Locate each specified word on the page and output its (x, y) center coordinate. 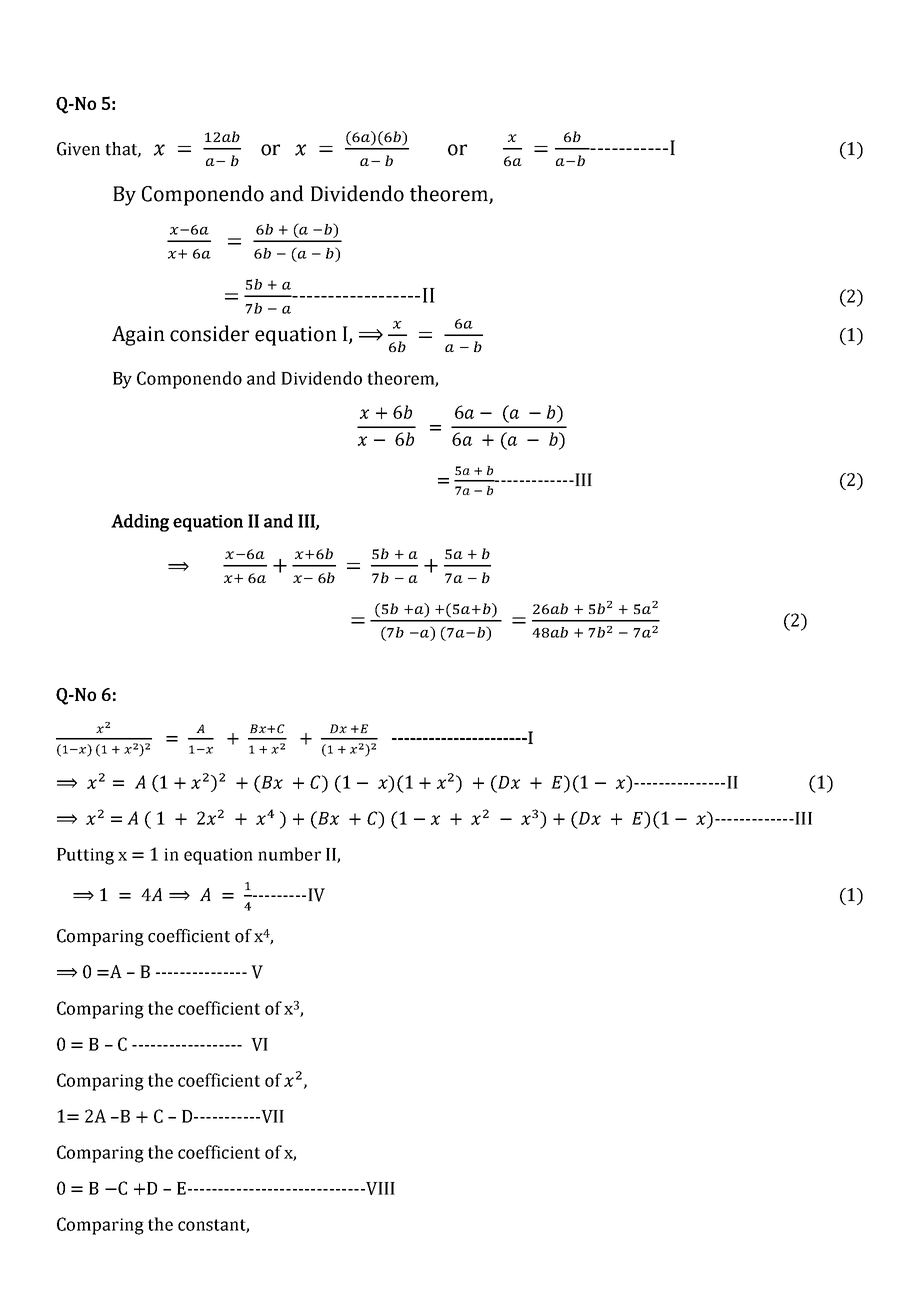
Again (138, 336)
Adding (140, 523)
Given (78, 149)
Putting (85, 856)
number (289, 854)
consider (209, 333)
